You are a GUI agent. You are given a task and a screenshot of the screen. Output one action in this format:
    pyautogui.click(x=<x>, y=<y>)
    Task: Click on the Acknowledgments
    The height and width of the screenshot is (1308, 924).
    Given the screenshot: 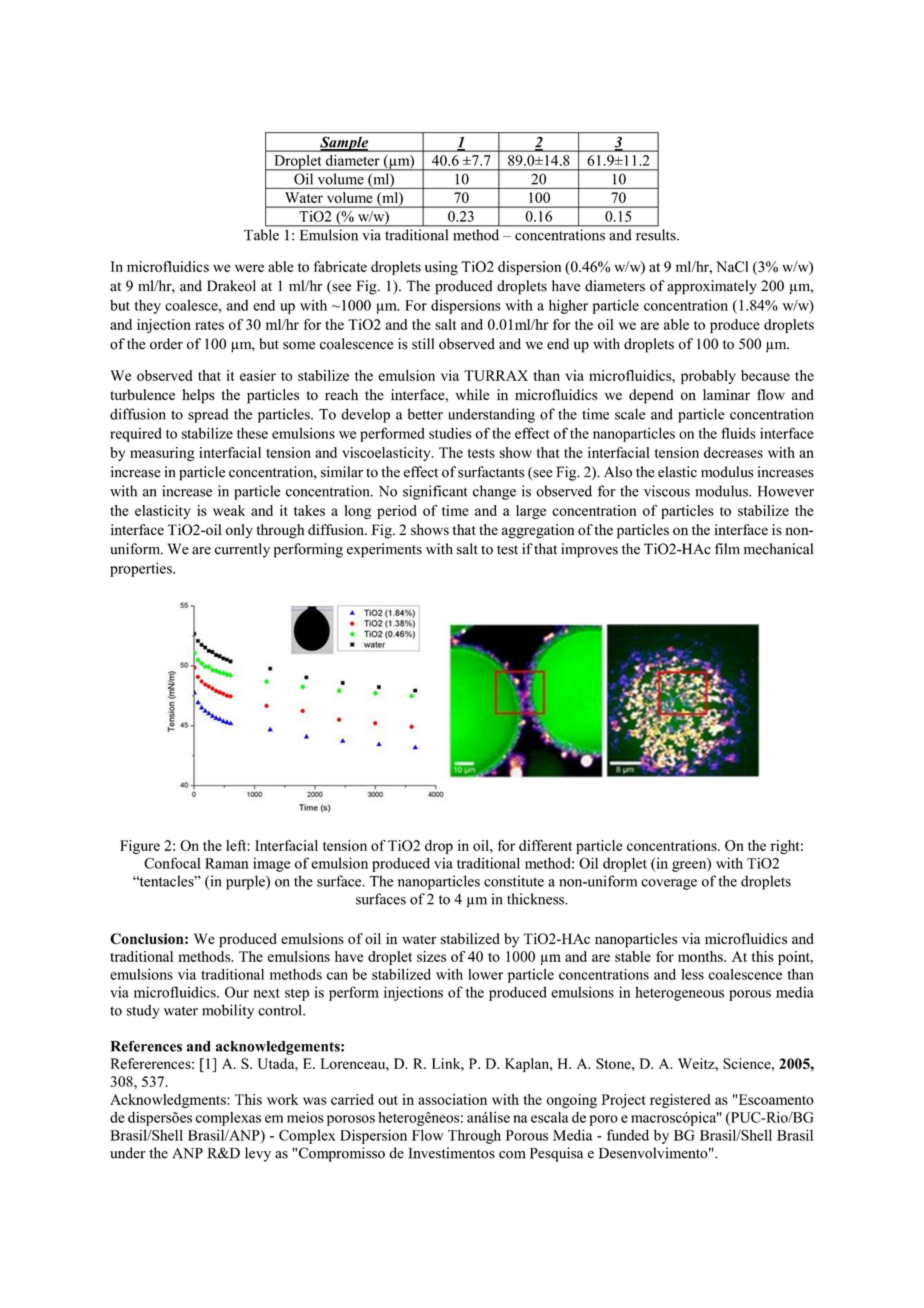 What is the action you would take?
    pyautogui.click(x=169, y=1101)
